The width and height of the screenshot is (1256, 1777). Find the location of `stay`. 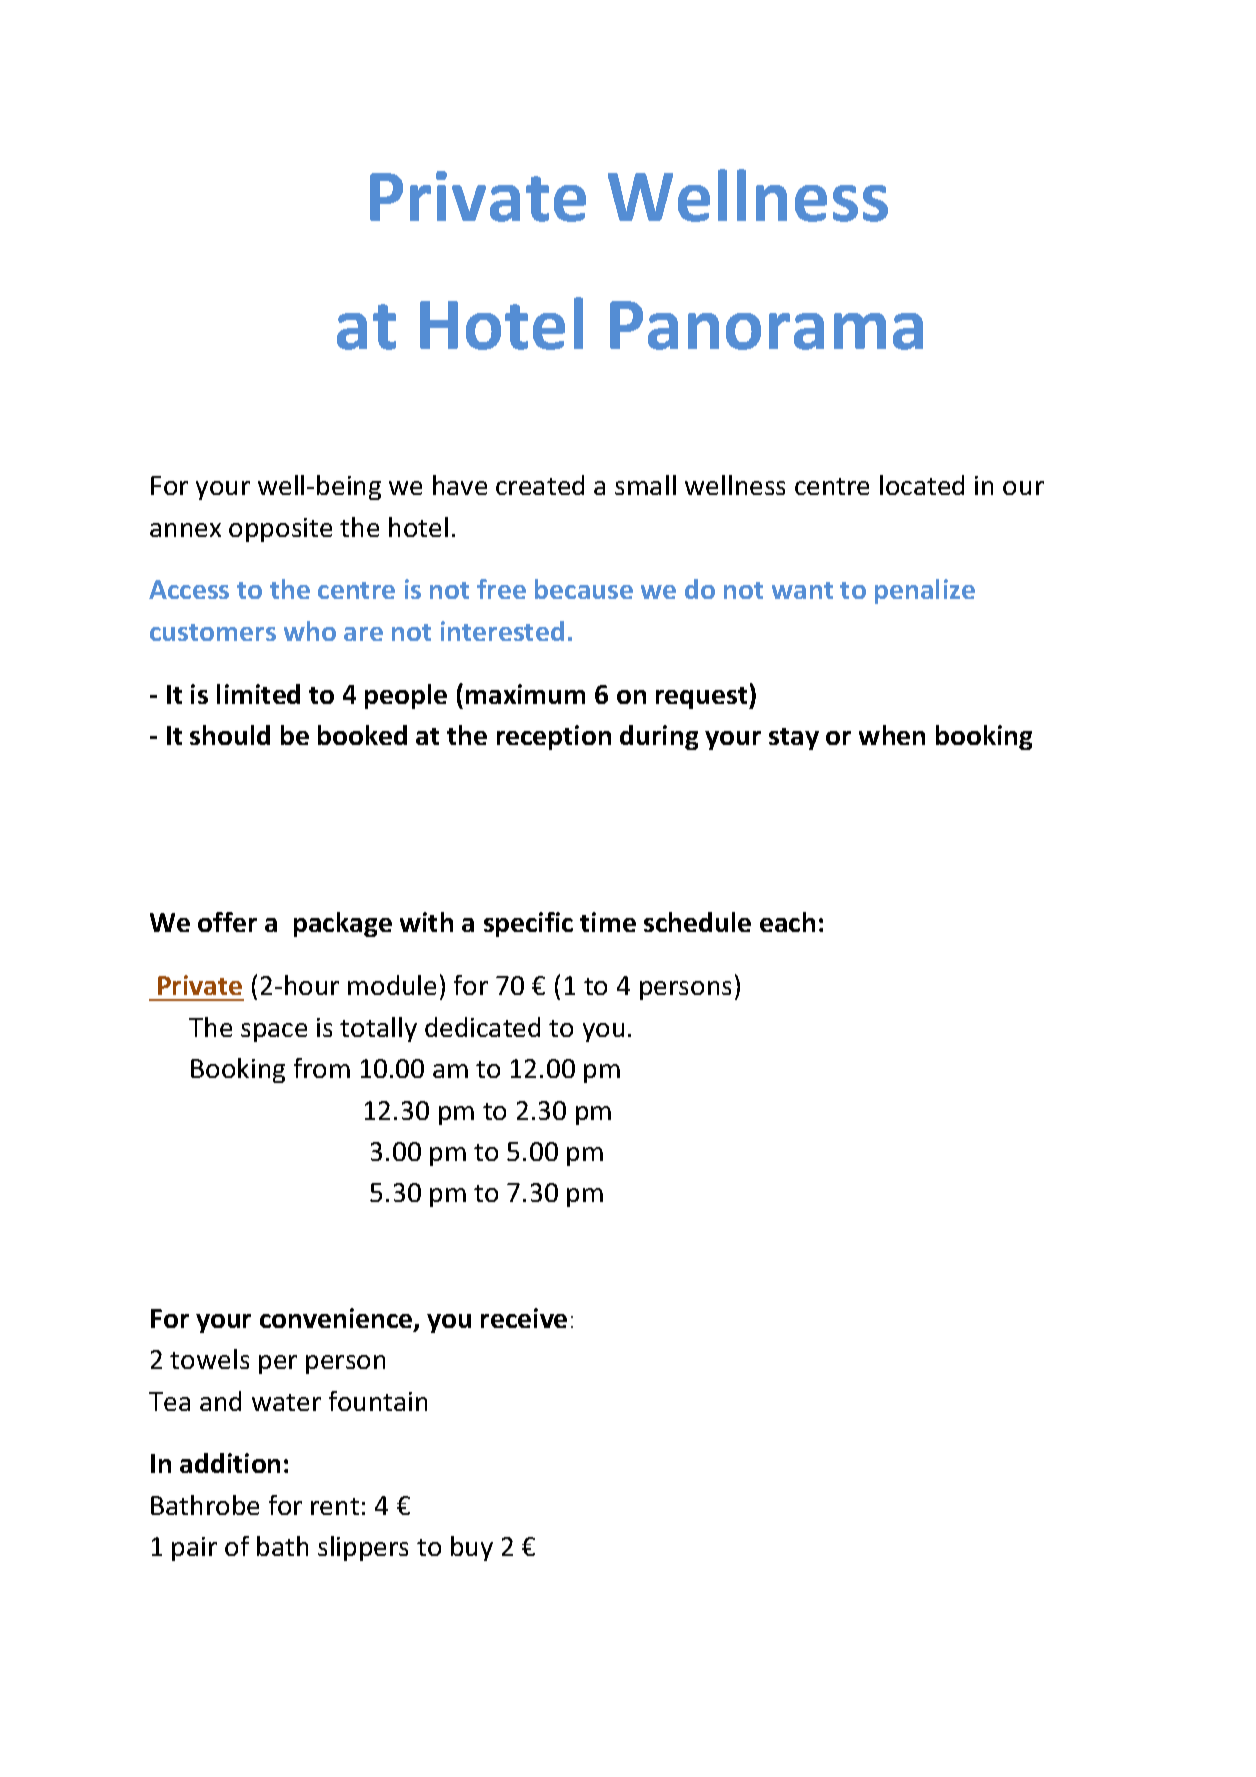

stay is located at coordinates (794, 739).
